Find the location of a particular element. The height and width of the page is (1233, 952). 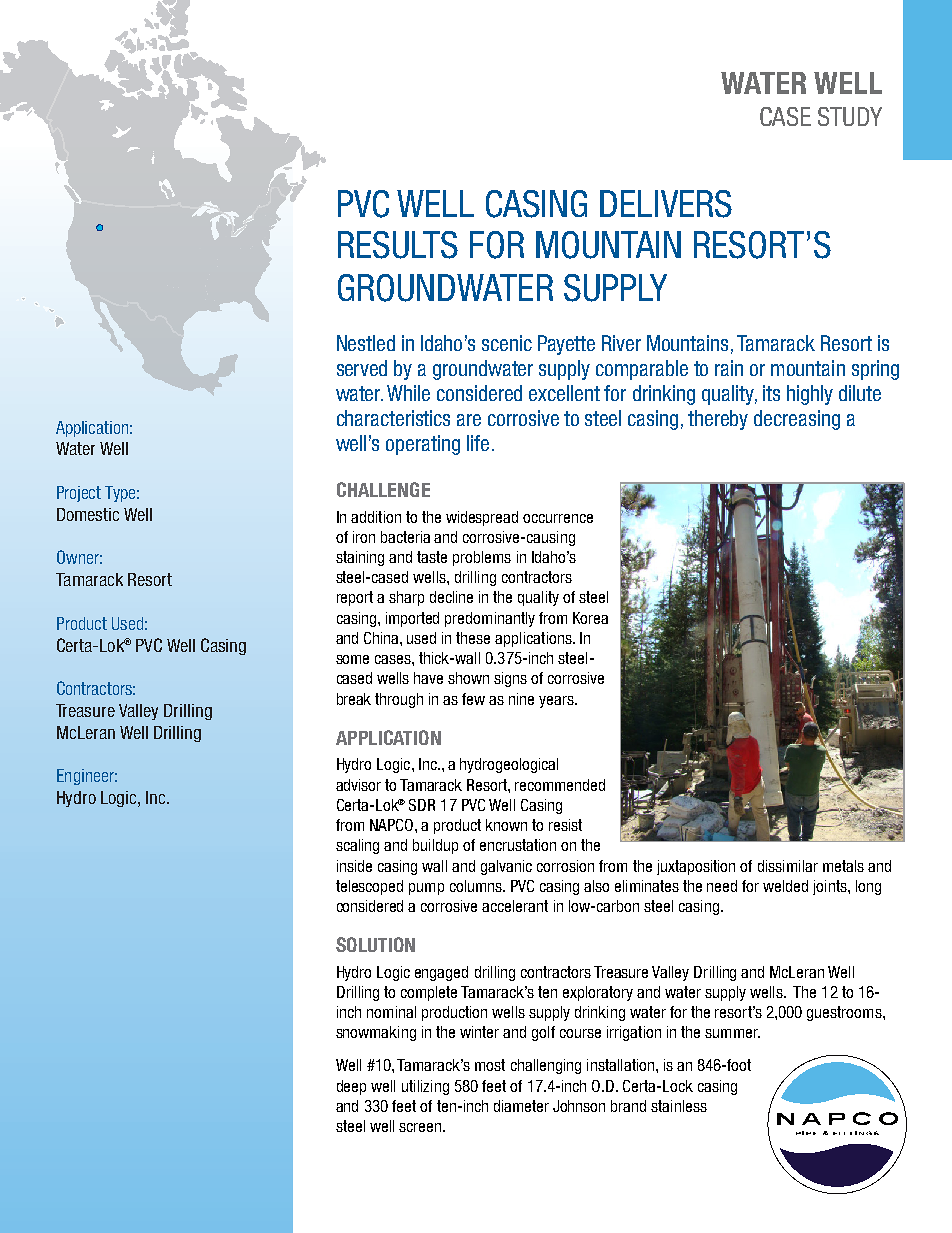

DELIVERS is located at coordinates (666, 204).
